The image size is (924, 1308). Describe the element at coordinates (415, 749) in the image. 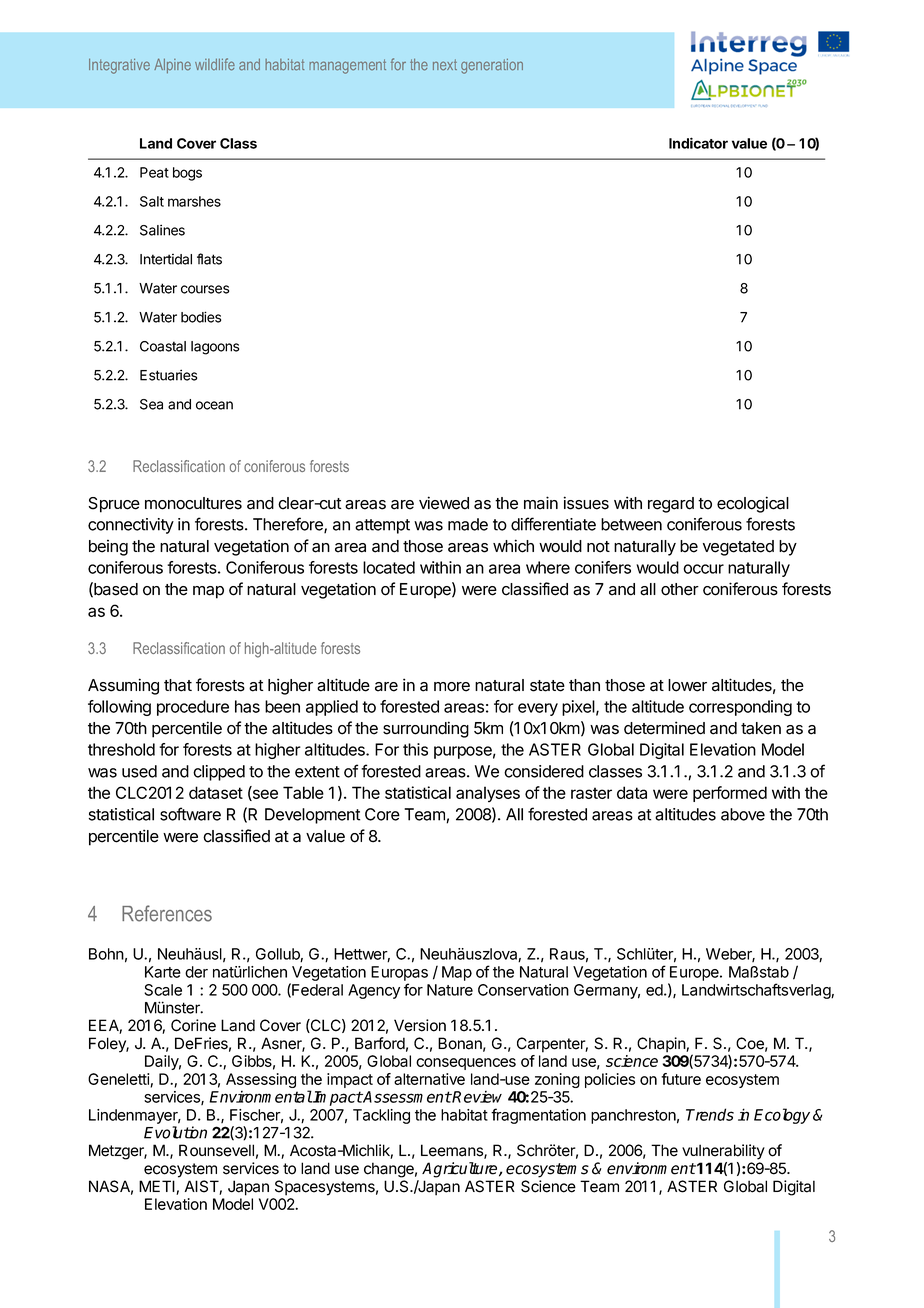

I see `this` at that location.
